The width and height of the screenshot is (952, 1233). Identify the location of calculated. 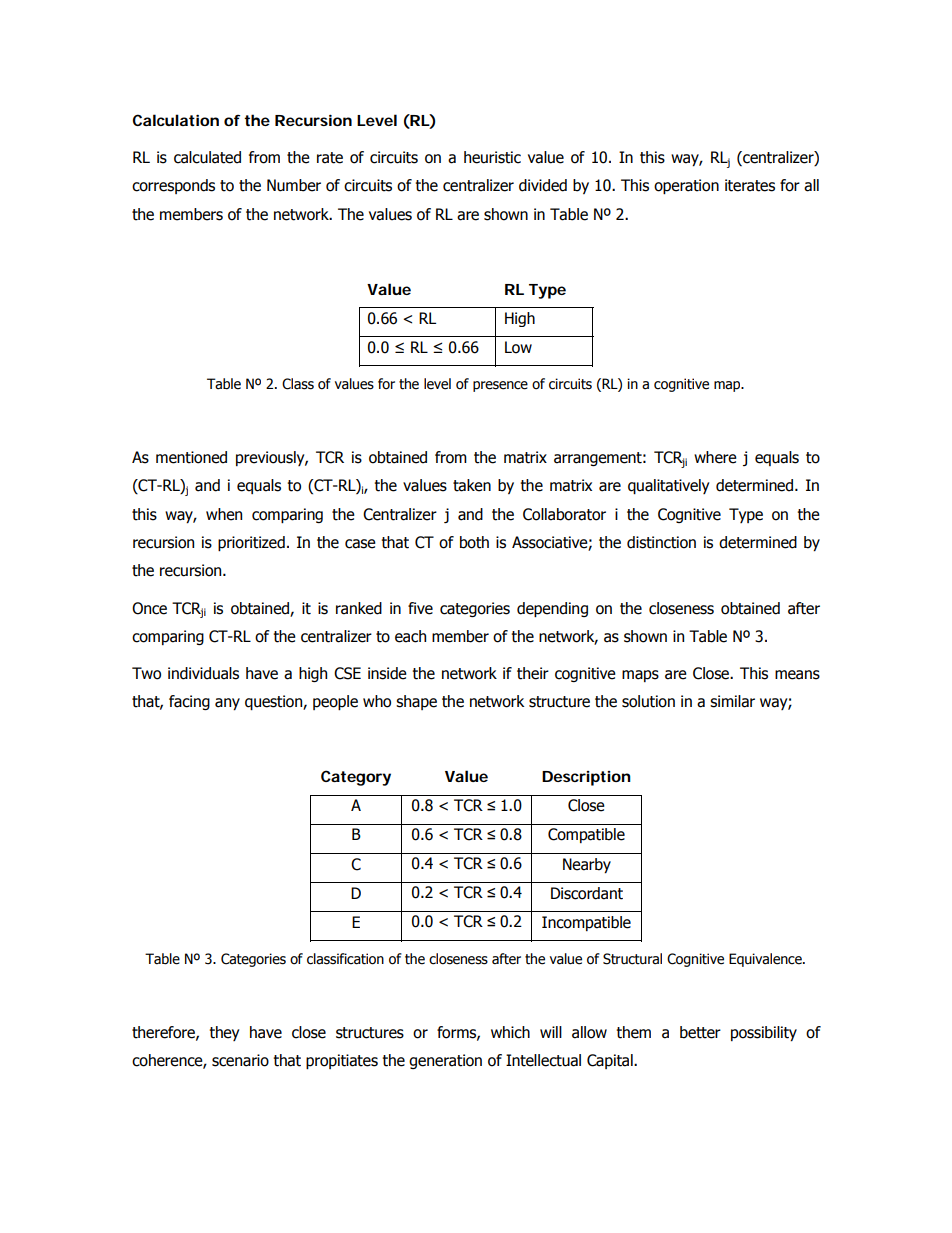
(207, 157).
